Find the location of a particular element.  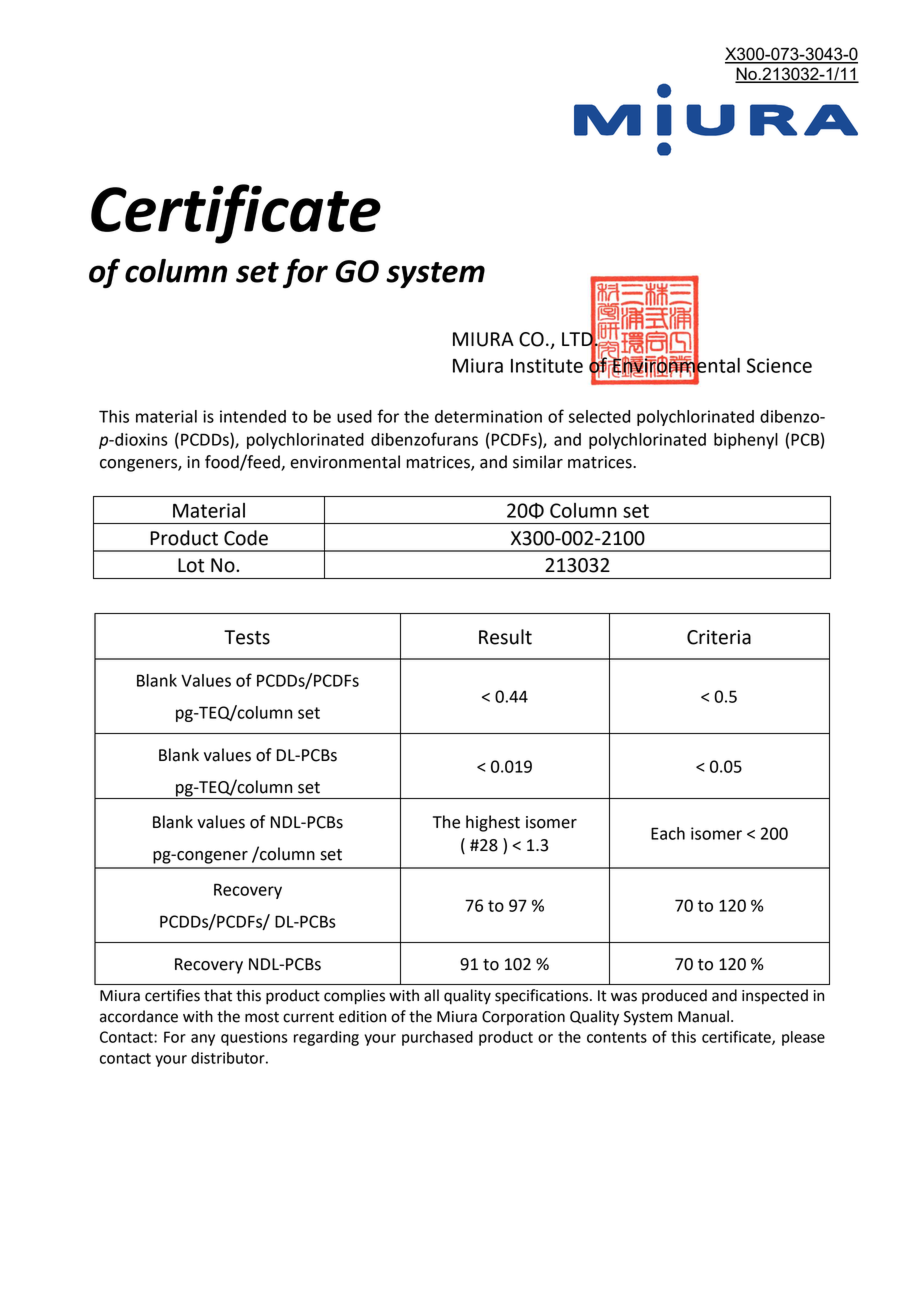

Criteria is located at coordinates (719, 637).
